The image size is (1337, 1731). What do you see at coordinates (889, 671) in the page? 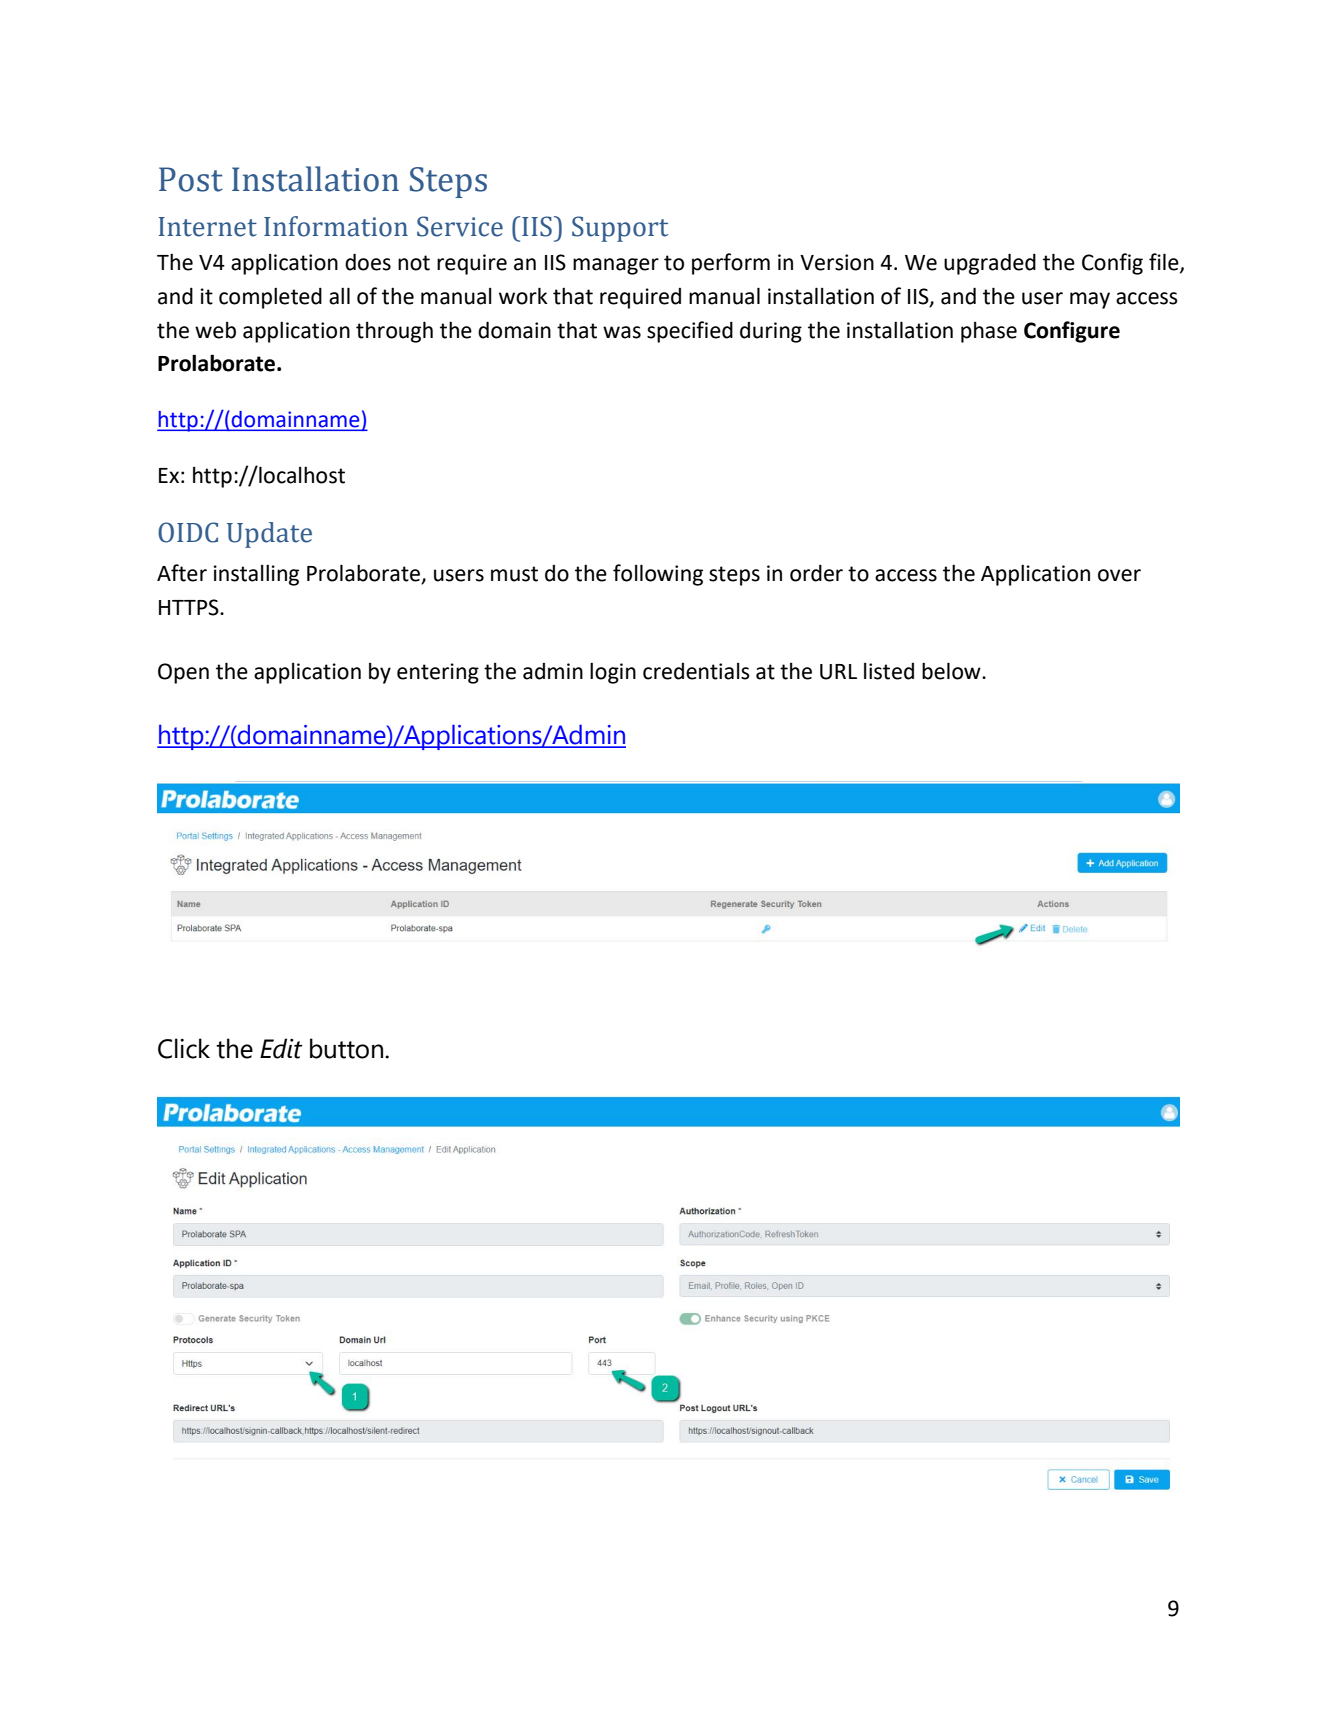
I see `listed` at bounding box center [889, 671].
